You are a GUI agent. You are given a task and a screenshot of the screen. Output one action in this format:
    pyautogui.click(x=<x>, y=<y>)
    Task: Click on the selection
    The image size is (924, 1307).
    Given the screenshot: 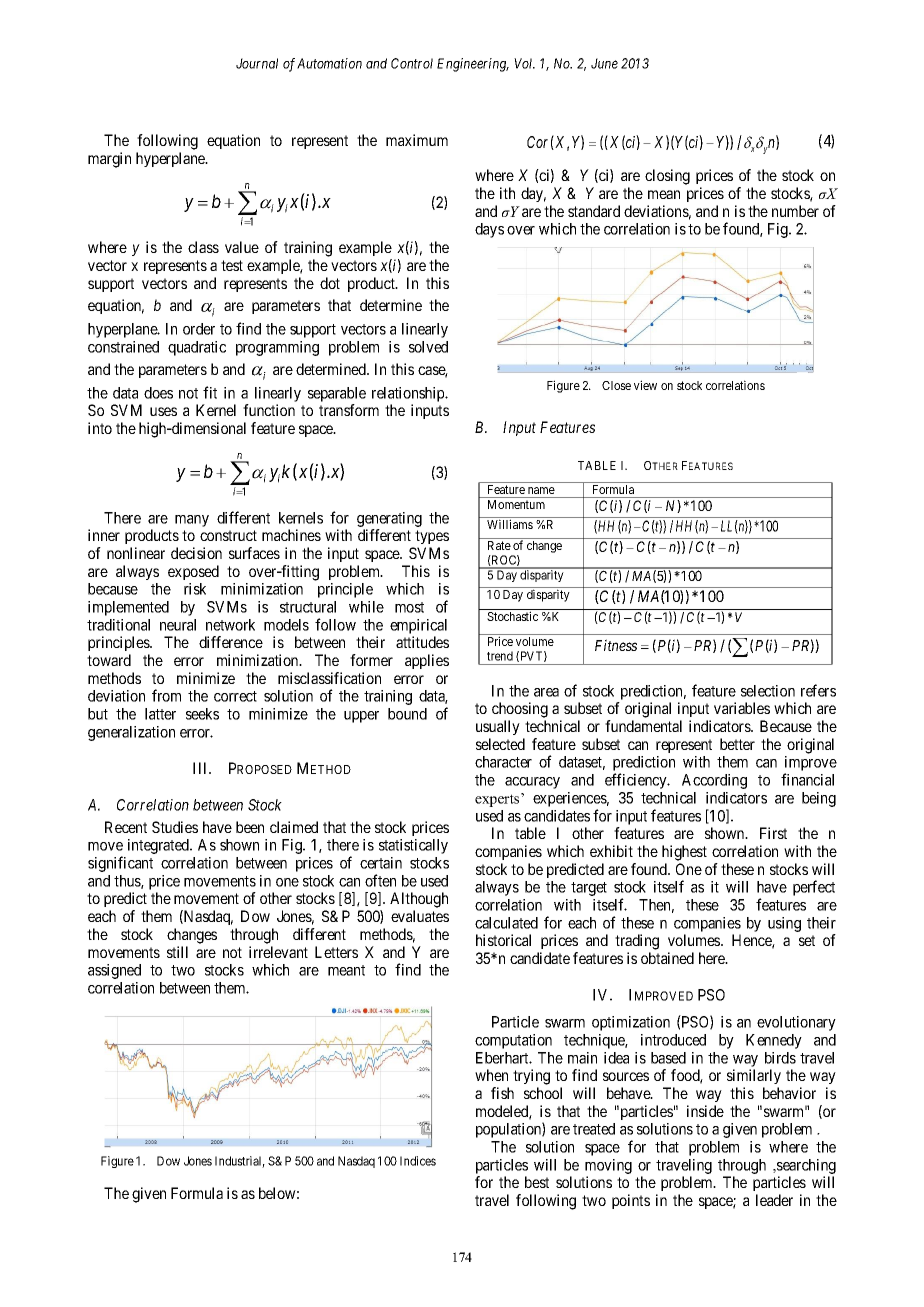 What is the action you would take?
    pyautogui.click(x=768, y=691)
